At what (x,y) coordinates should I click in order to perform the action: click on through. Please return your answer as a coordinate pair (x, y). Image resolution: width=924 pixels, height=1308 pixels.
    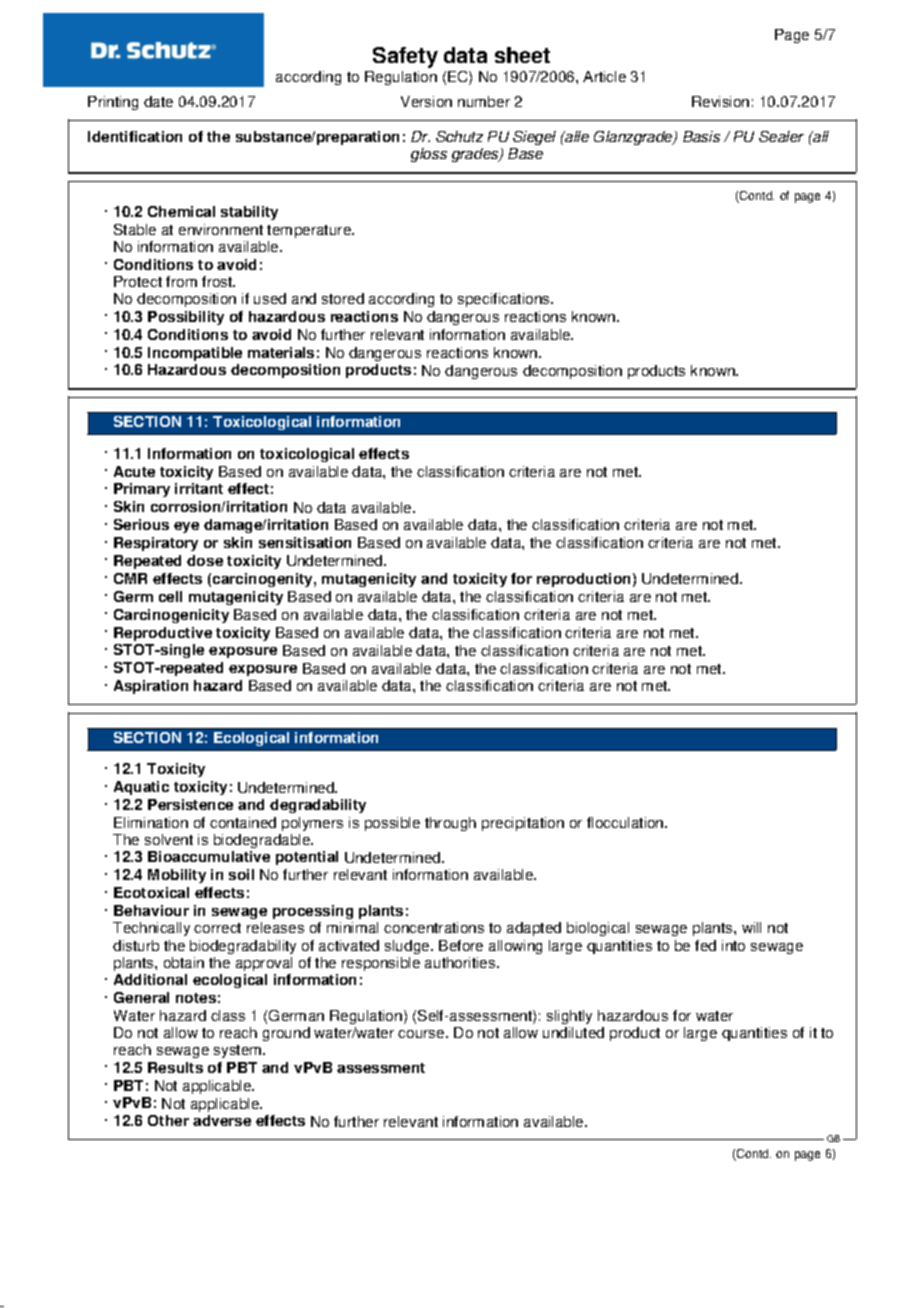
    Looking at the image, I should click on (450, 824).
